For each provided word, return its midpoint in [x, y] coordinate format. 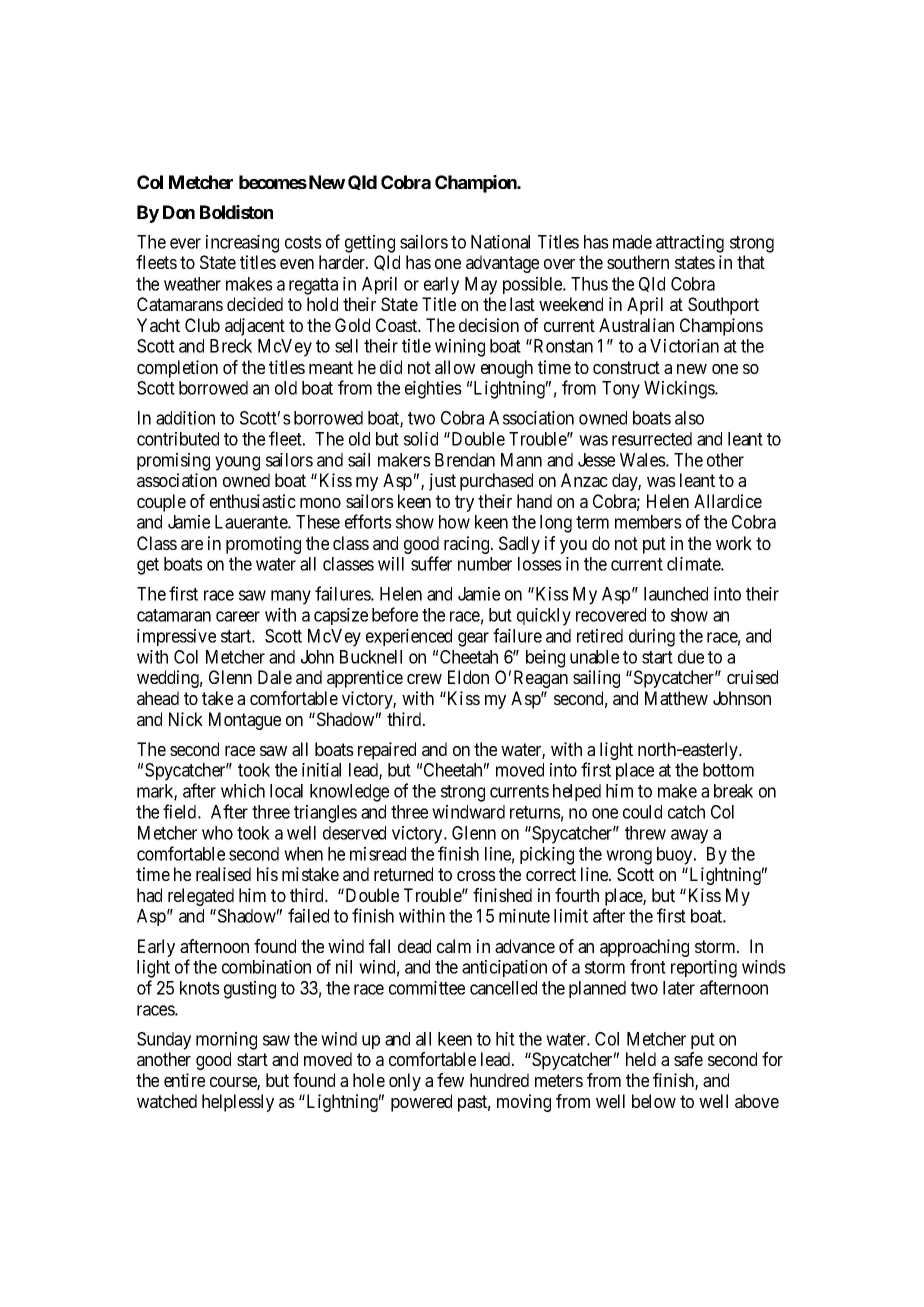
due [691, 657]
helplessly [238, 1103]
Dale [275, 677]
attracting [690, 244]
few [450, 1080]
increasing [242, 244]
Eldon [468, 677]
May [481, 286]
